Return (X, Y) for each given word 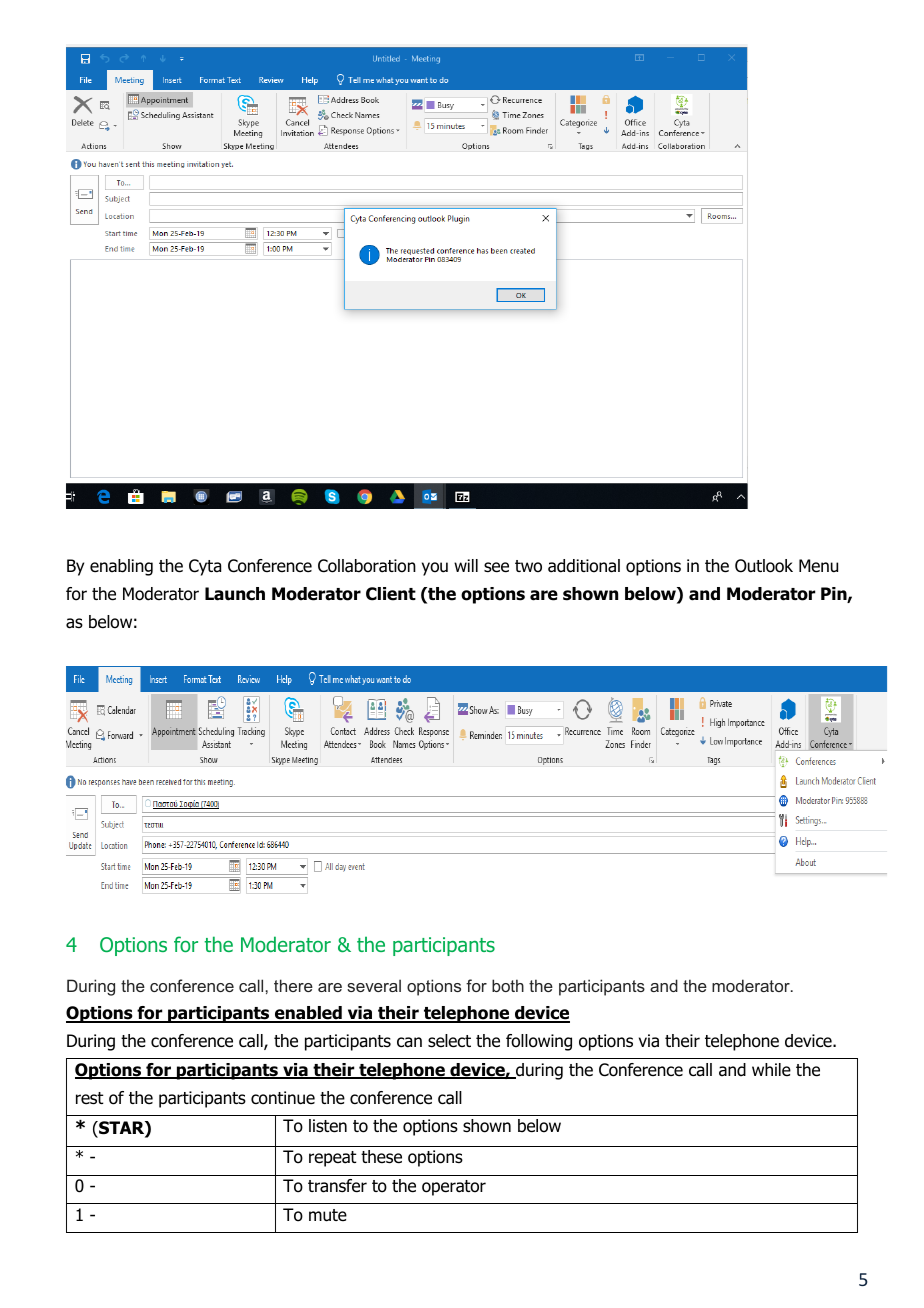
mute (328, 1215)
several (374, 985)
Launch (235, 594)
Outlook (764, 566)
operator (454, 1188)
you (435, 569)
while (771, 1069)
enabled (308, 1014)
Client (391, 594)
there (293, 985)
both (508, 985)
